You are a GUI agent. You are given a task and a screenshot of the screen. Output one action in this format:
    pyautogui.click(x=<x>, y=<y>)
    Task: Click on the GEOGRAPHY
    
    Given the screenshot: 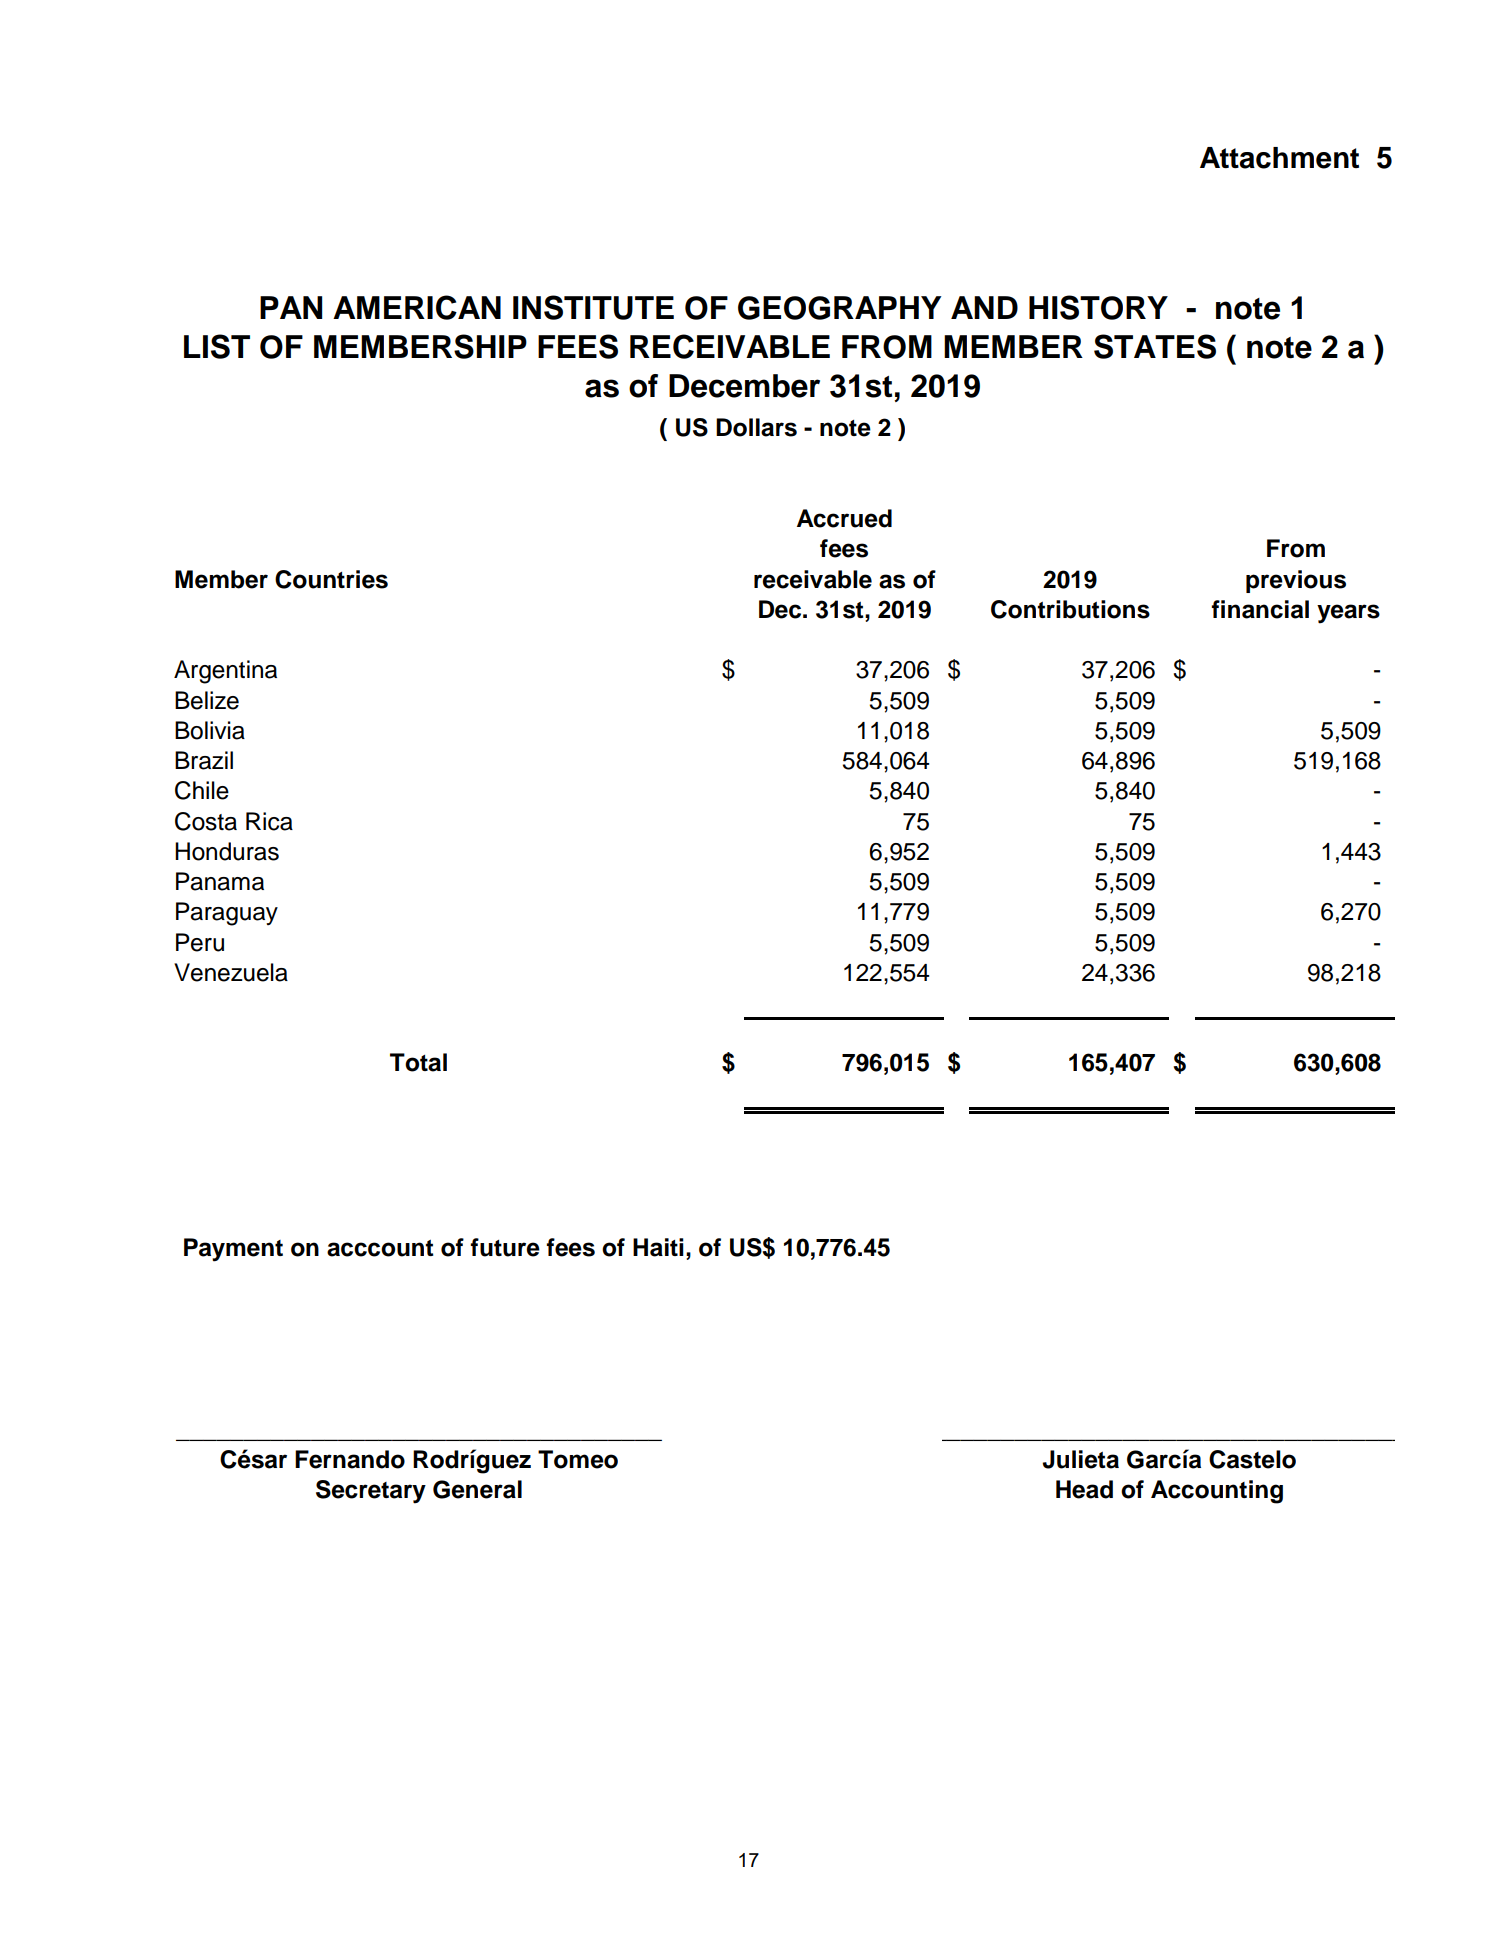 What is the action you would take?
    pyautogui.click(x=839, y=308)
